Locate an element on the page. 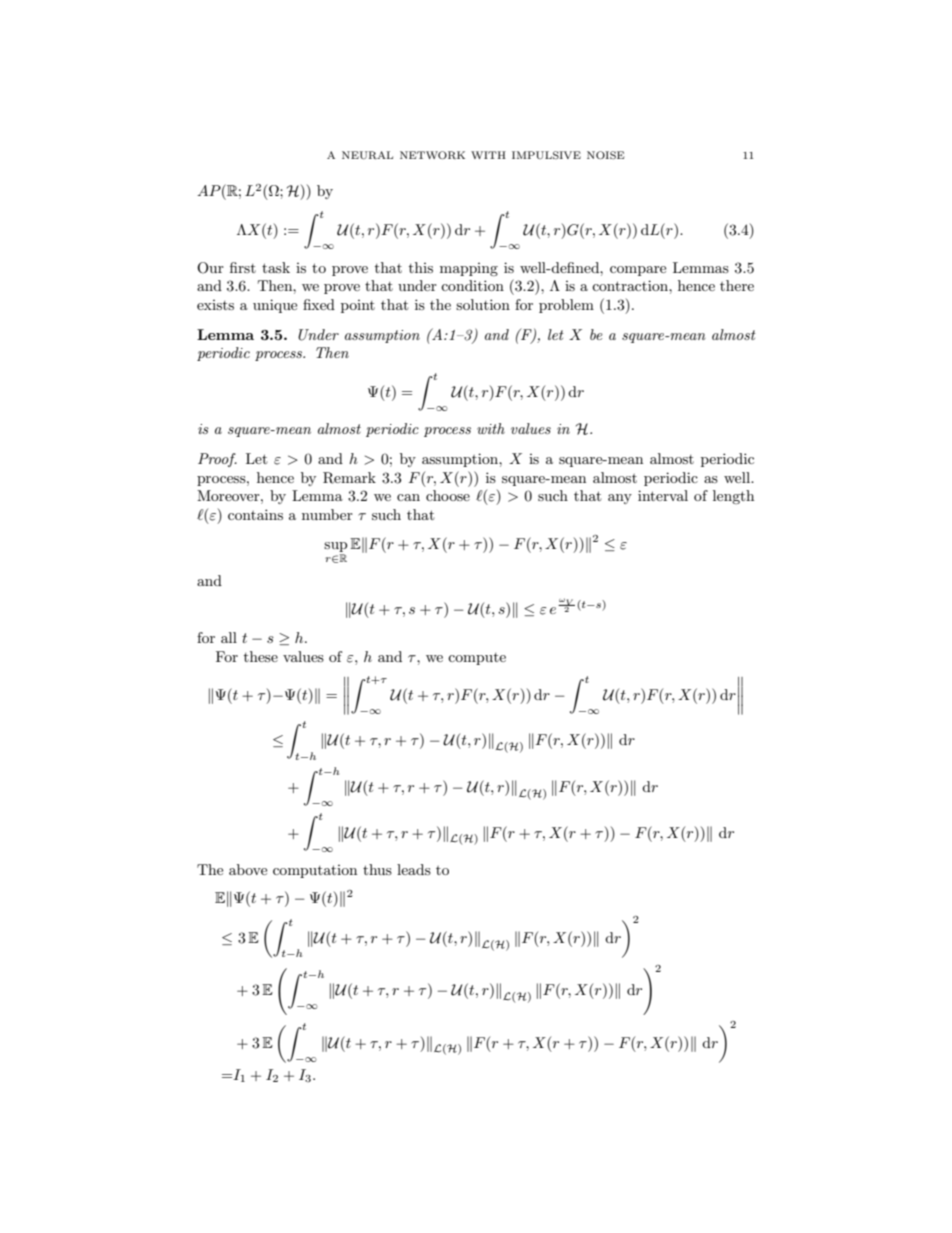  NETWORK is located at coordinates (432, 155).
